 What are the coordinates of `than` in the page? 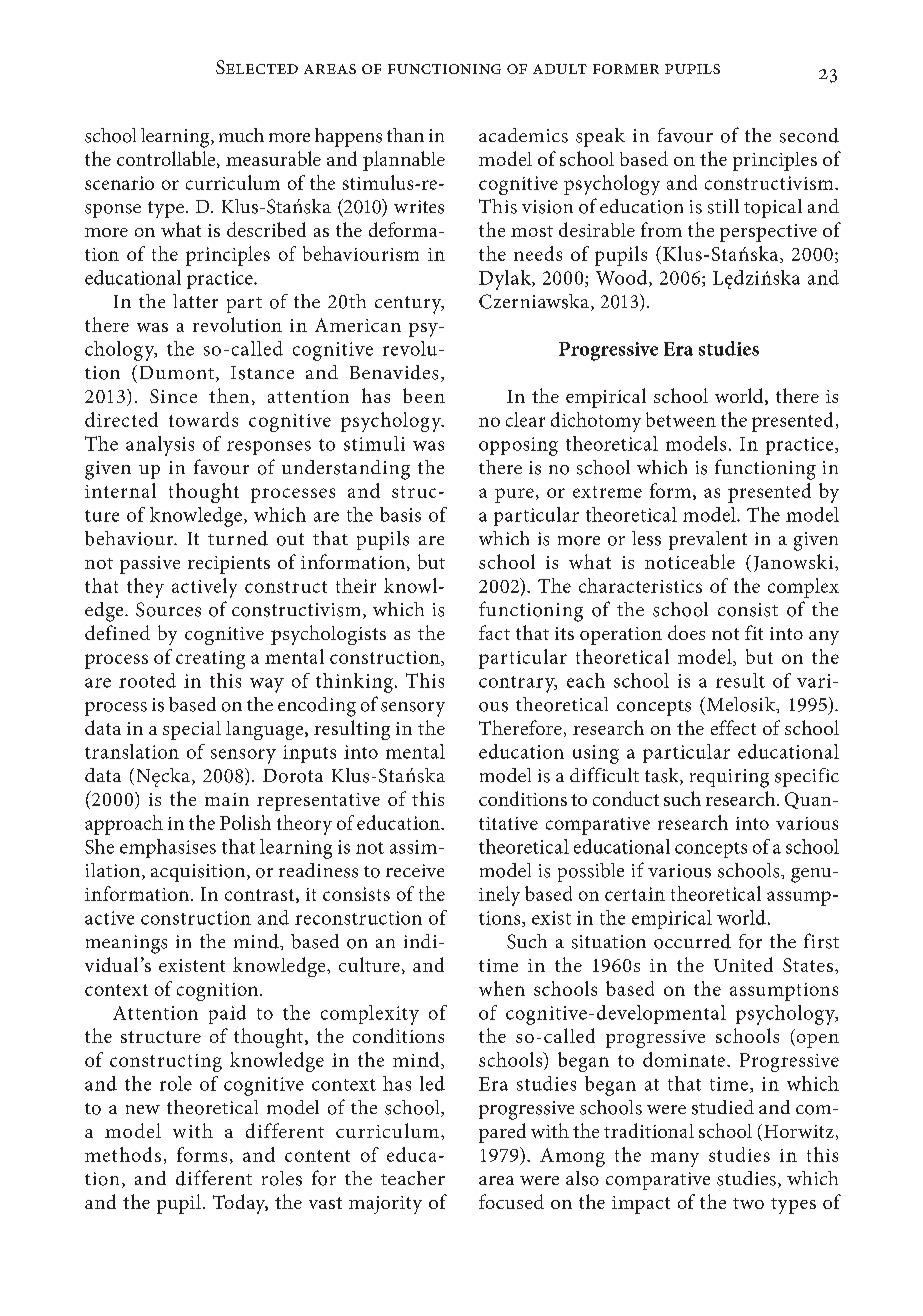 It's located at (405, 135).
